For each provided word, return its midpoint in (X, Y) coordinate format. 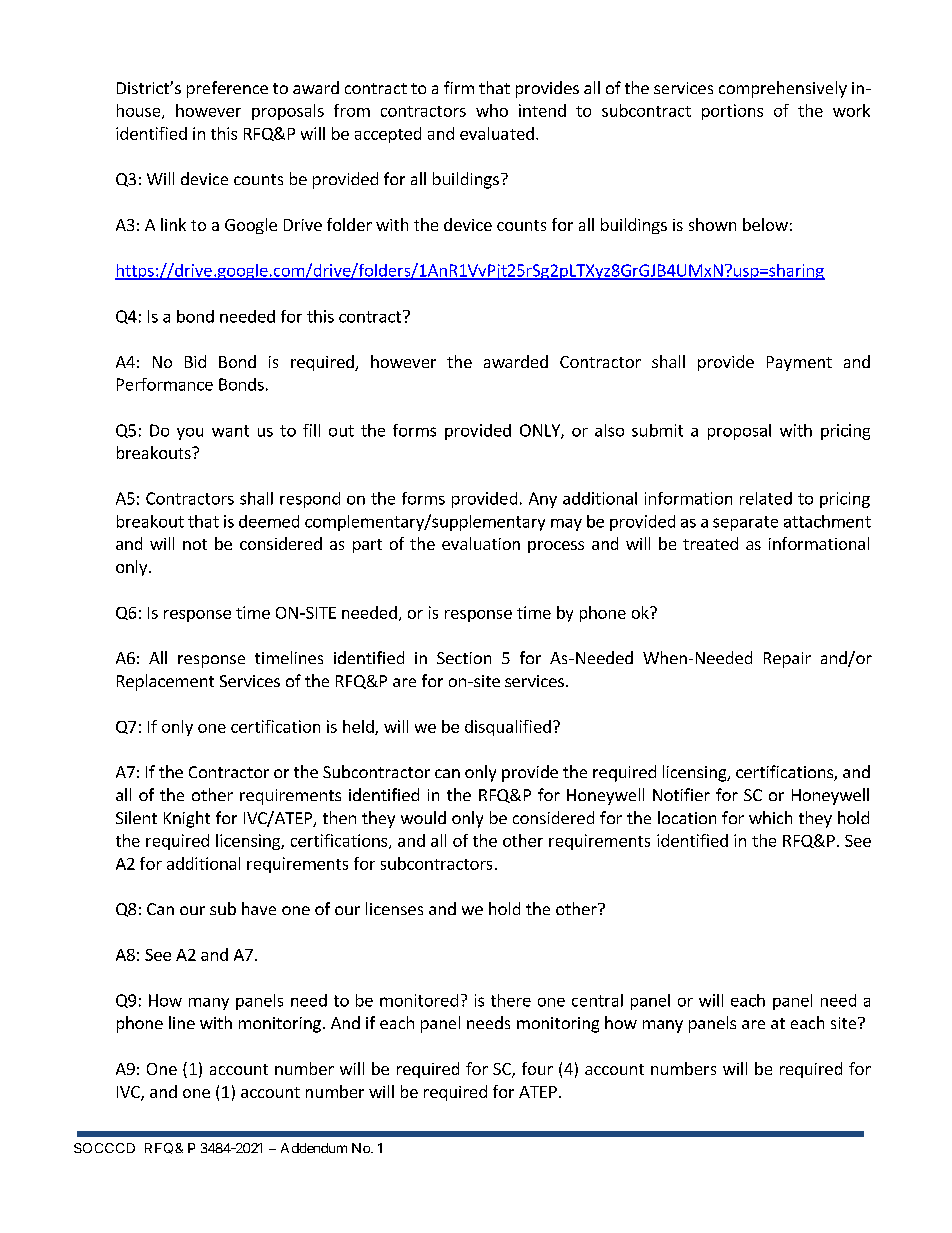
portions (732, 112)
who (492, 110)
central (597, 1000)
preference (227, 89)
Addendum (314, 1148)
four (537, 1068)
